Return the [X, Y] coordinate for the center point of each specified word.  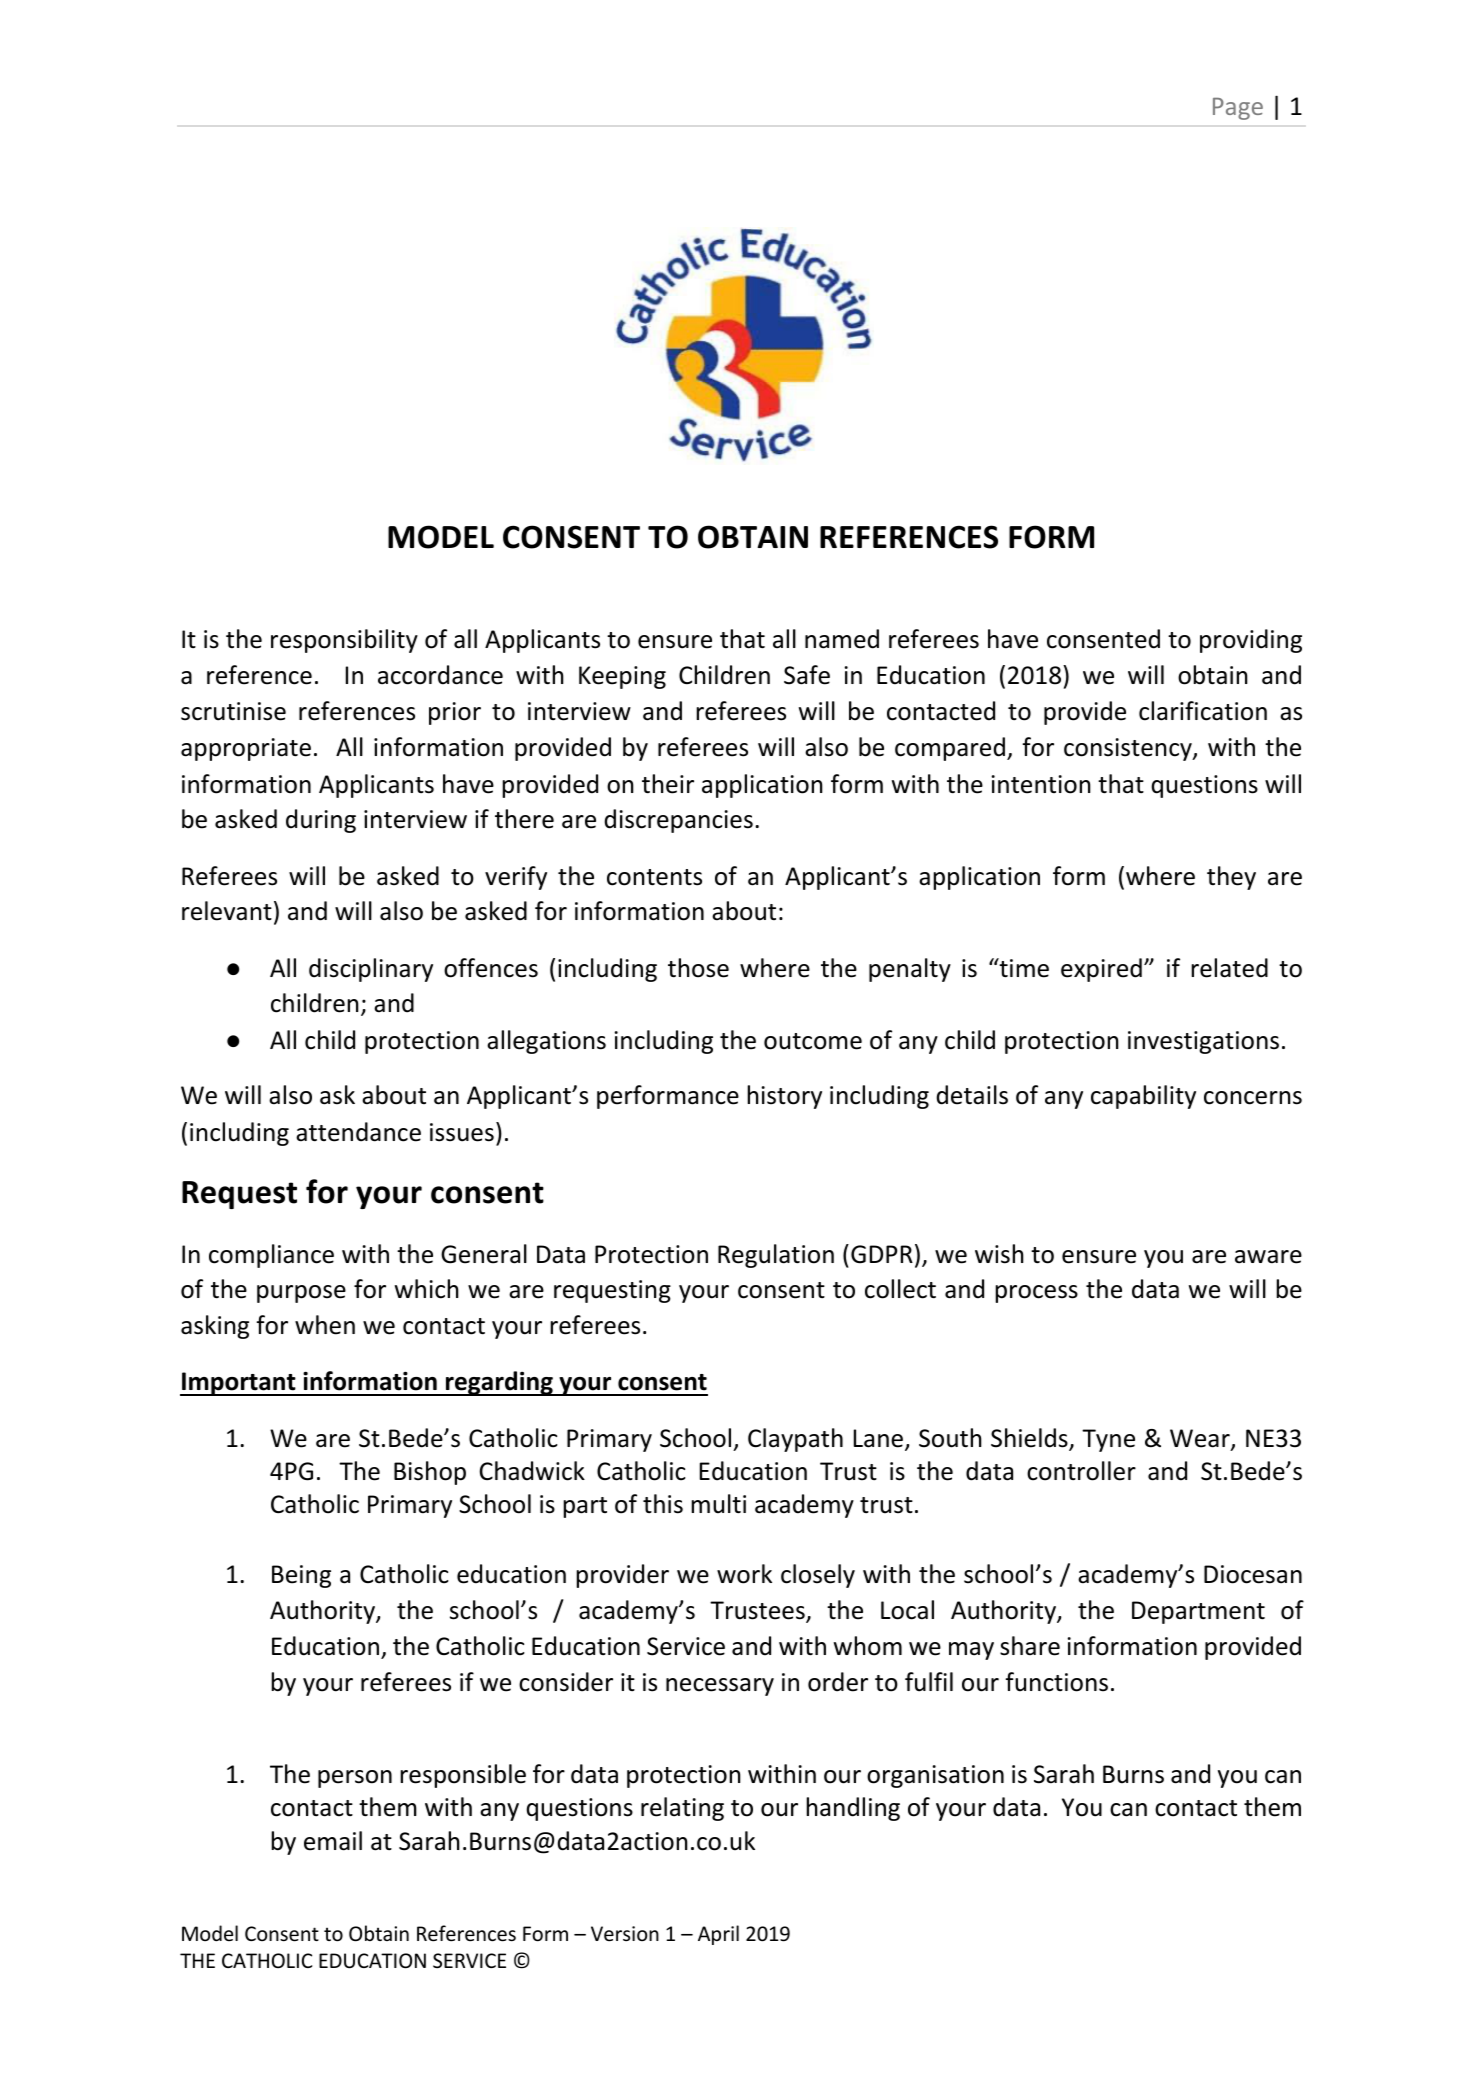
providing [1251, 641]
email [333, 1841]
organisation [935, 1776]
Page [1238, 109]
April [718, 1935]
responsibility [344, 641]
